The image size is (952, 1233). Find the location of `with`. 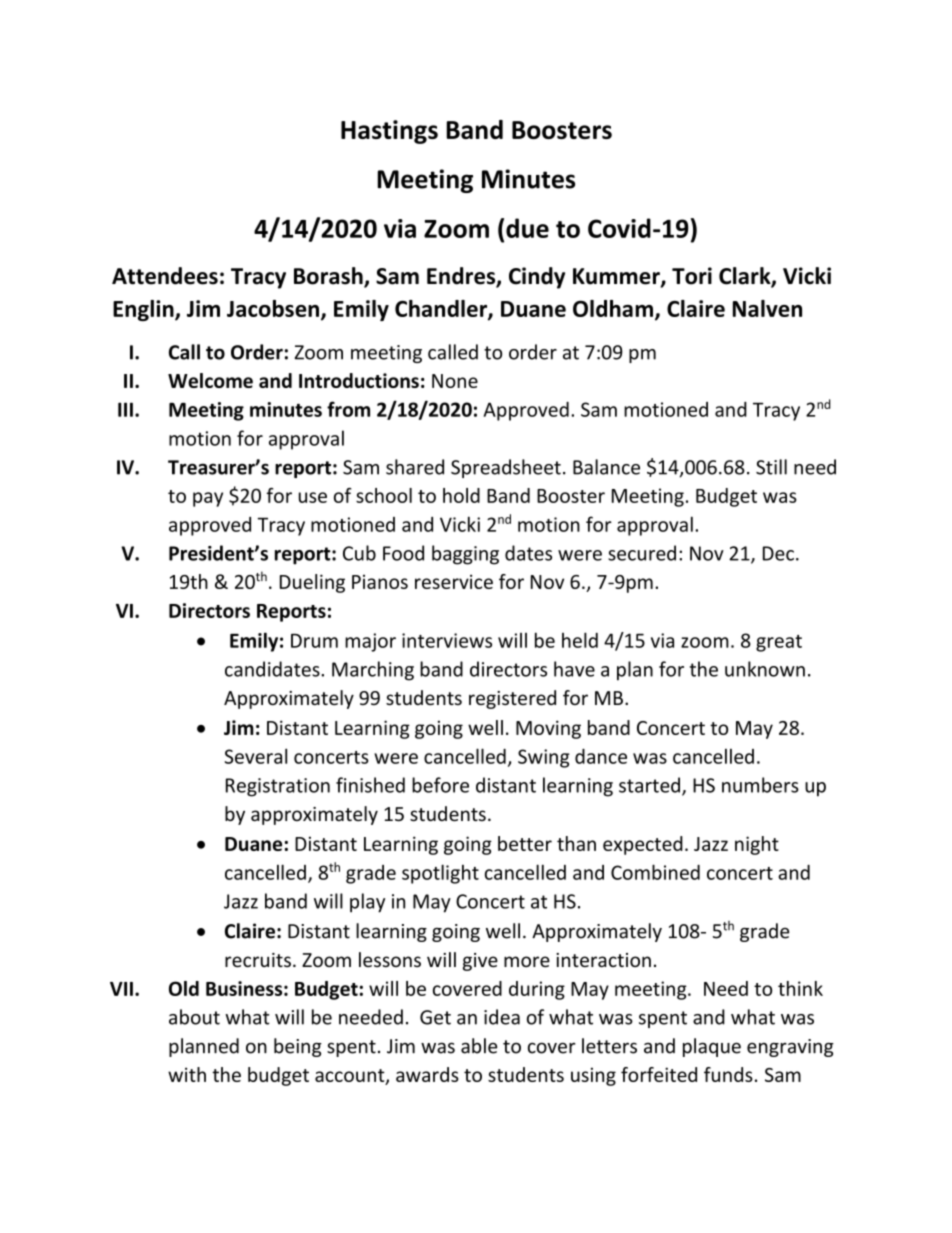

with is located at coordinates (187, 1074).
